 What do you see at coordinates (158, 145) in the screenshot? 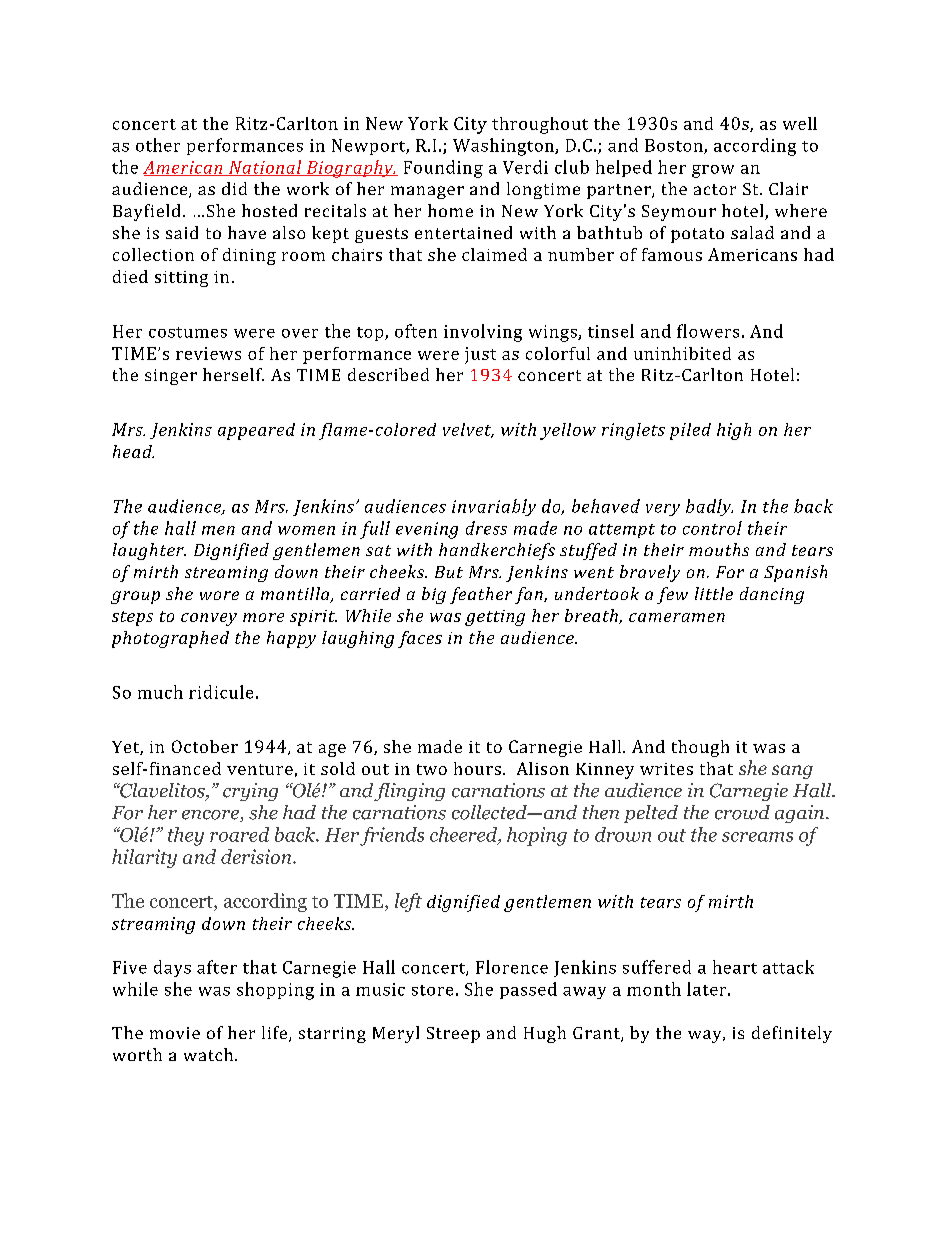
I see `other` at bounding box center [158, 145].
